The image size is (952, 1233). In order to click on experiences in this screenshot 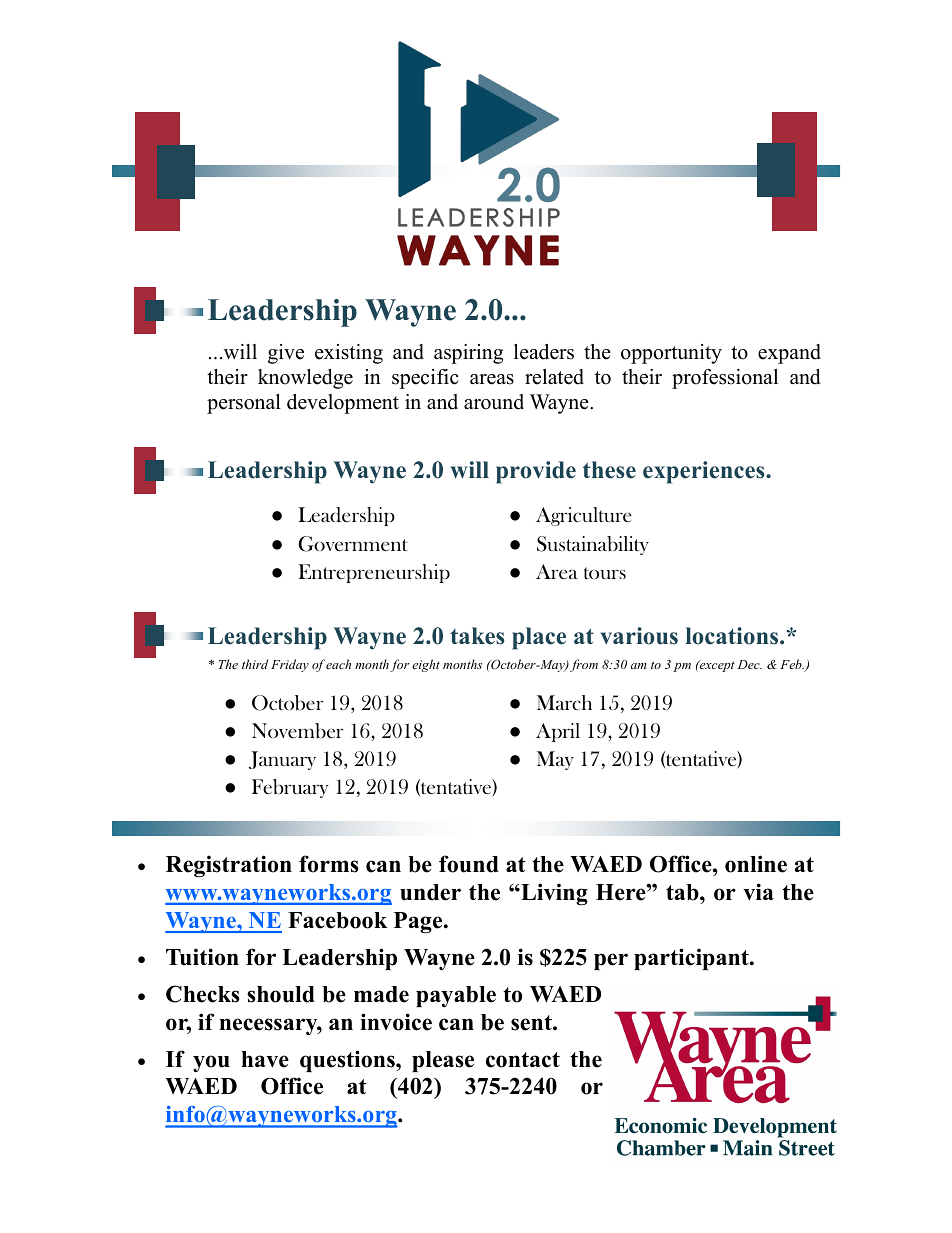, I will do `click(705, 472)`.
